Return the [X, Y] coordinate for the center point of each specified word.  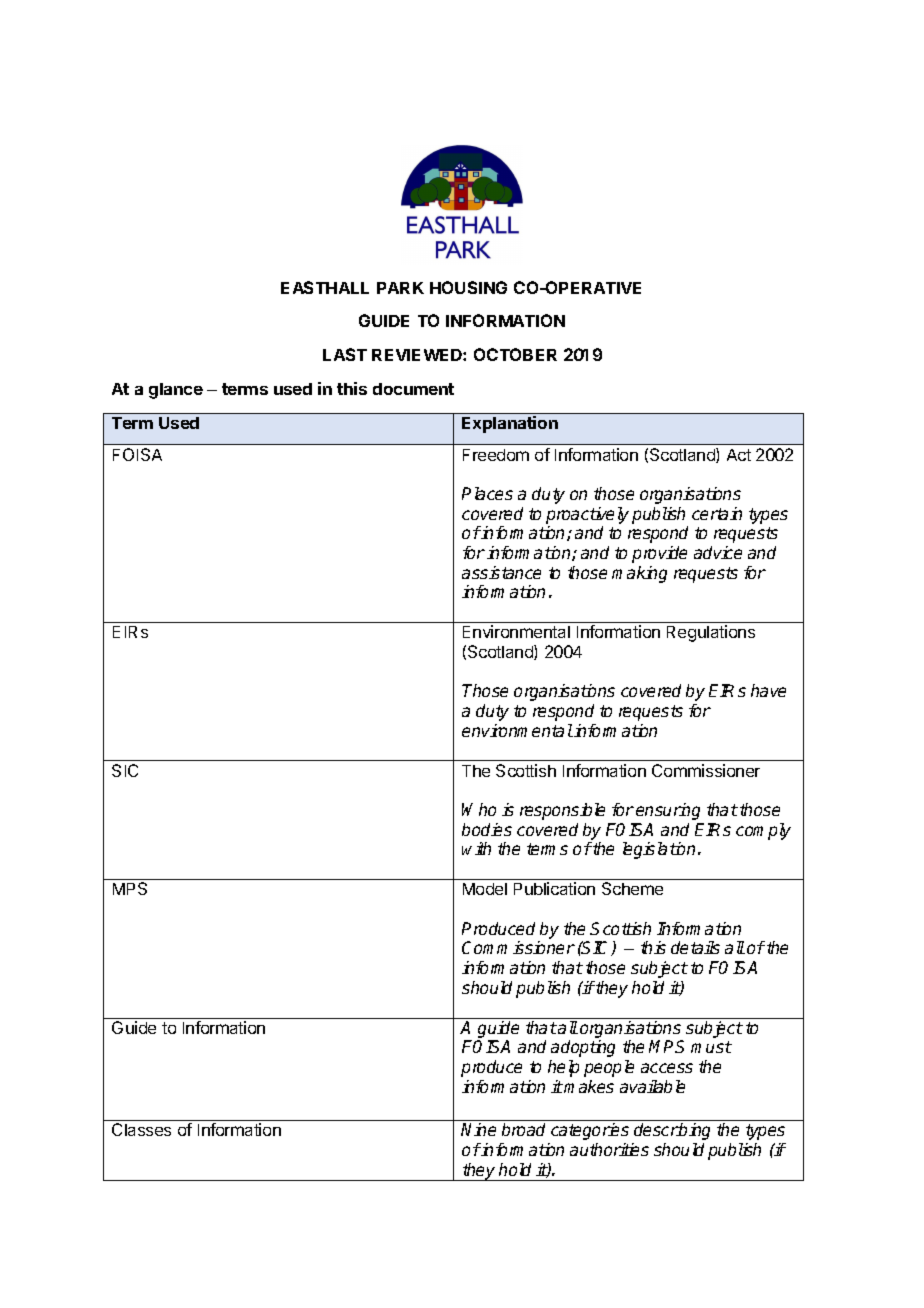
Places [487, 493]
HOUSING [468, 287]
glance [176, 391]
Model [485, 889]
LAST [345, 354]
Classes [141, 1129]
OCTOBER [515, 354]
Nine [478, 1129]
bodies [487, 829]
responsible [562, 811]
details [695, 947]
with [476, 848]
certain [717, 513]
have [768, 690]
